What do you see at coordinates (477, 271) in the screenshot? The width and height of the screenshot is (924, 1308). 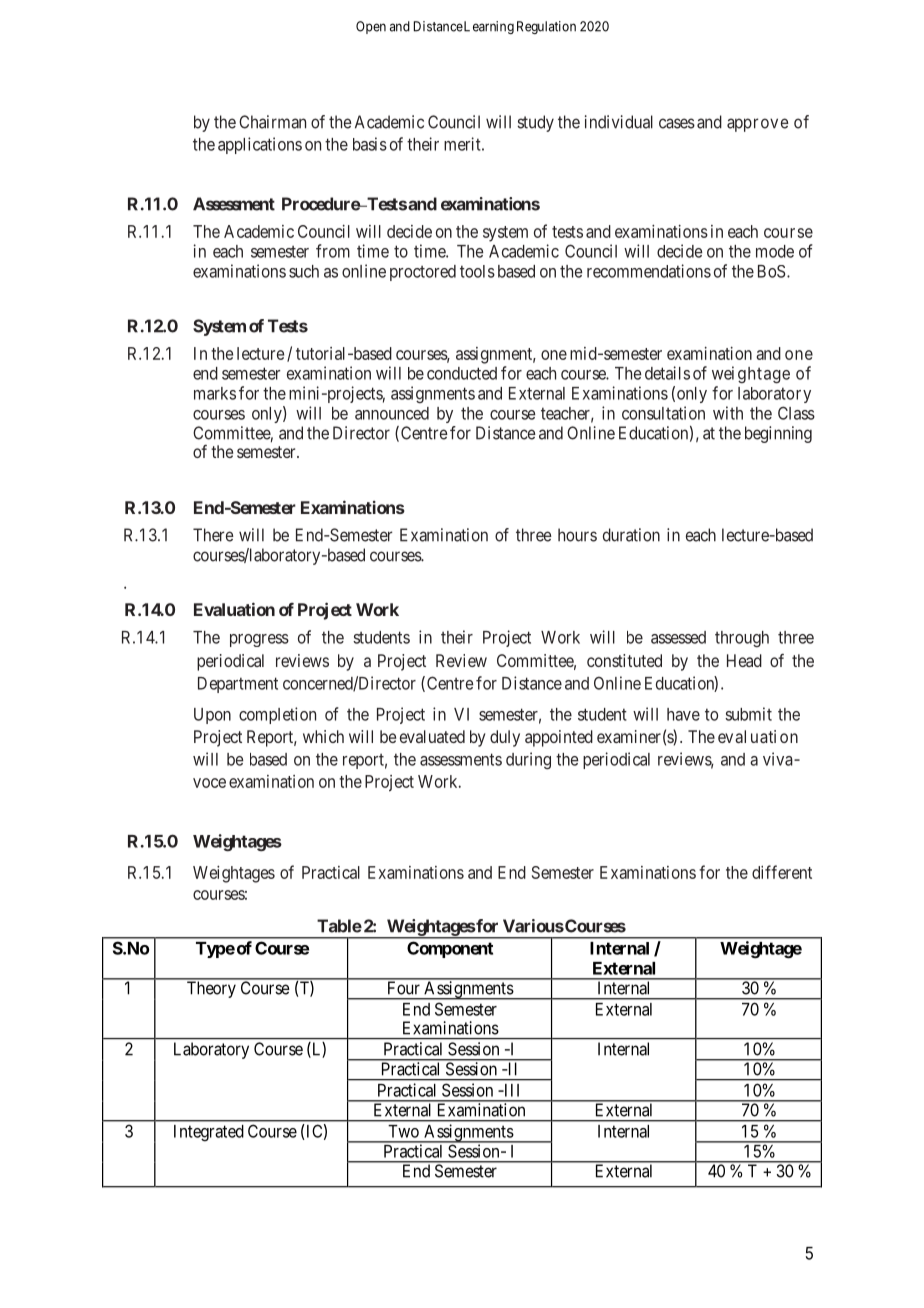 I see `tools` at bounding box center [477, 271].
